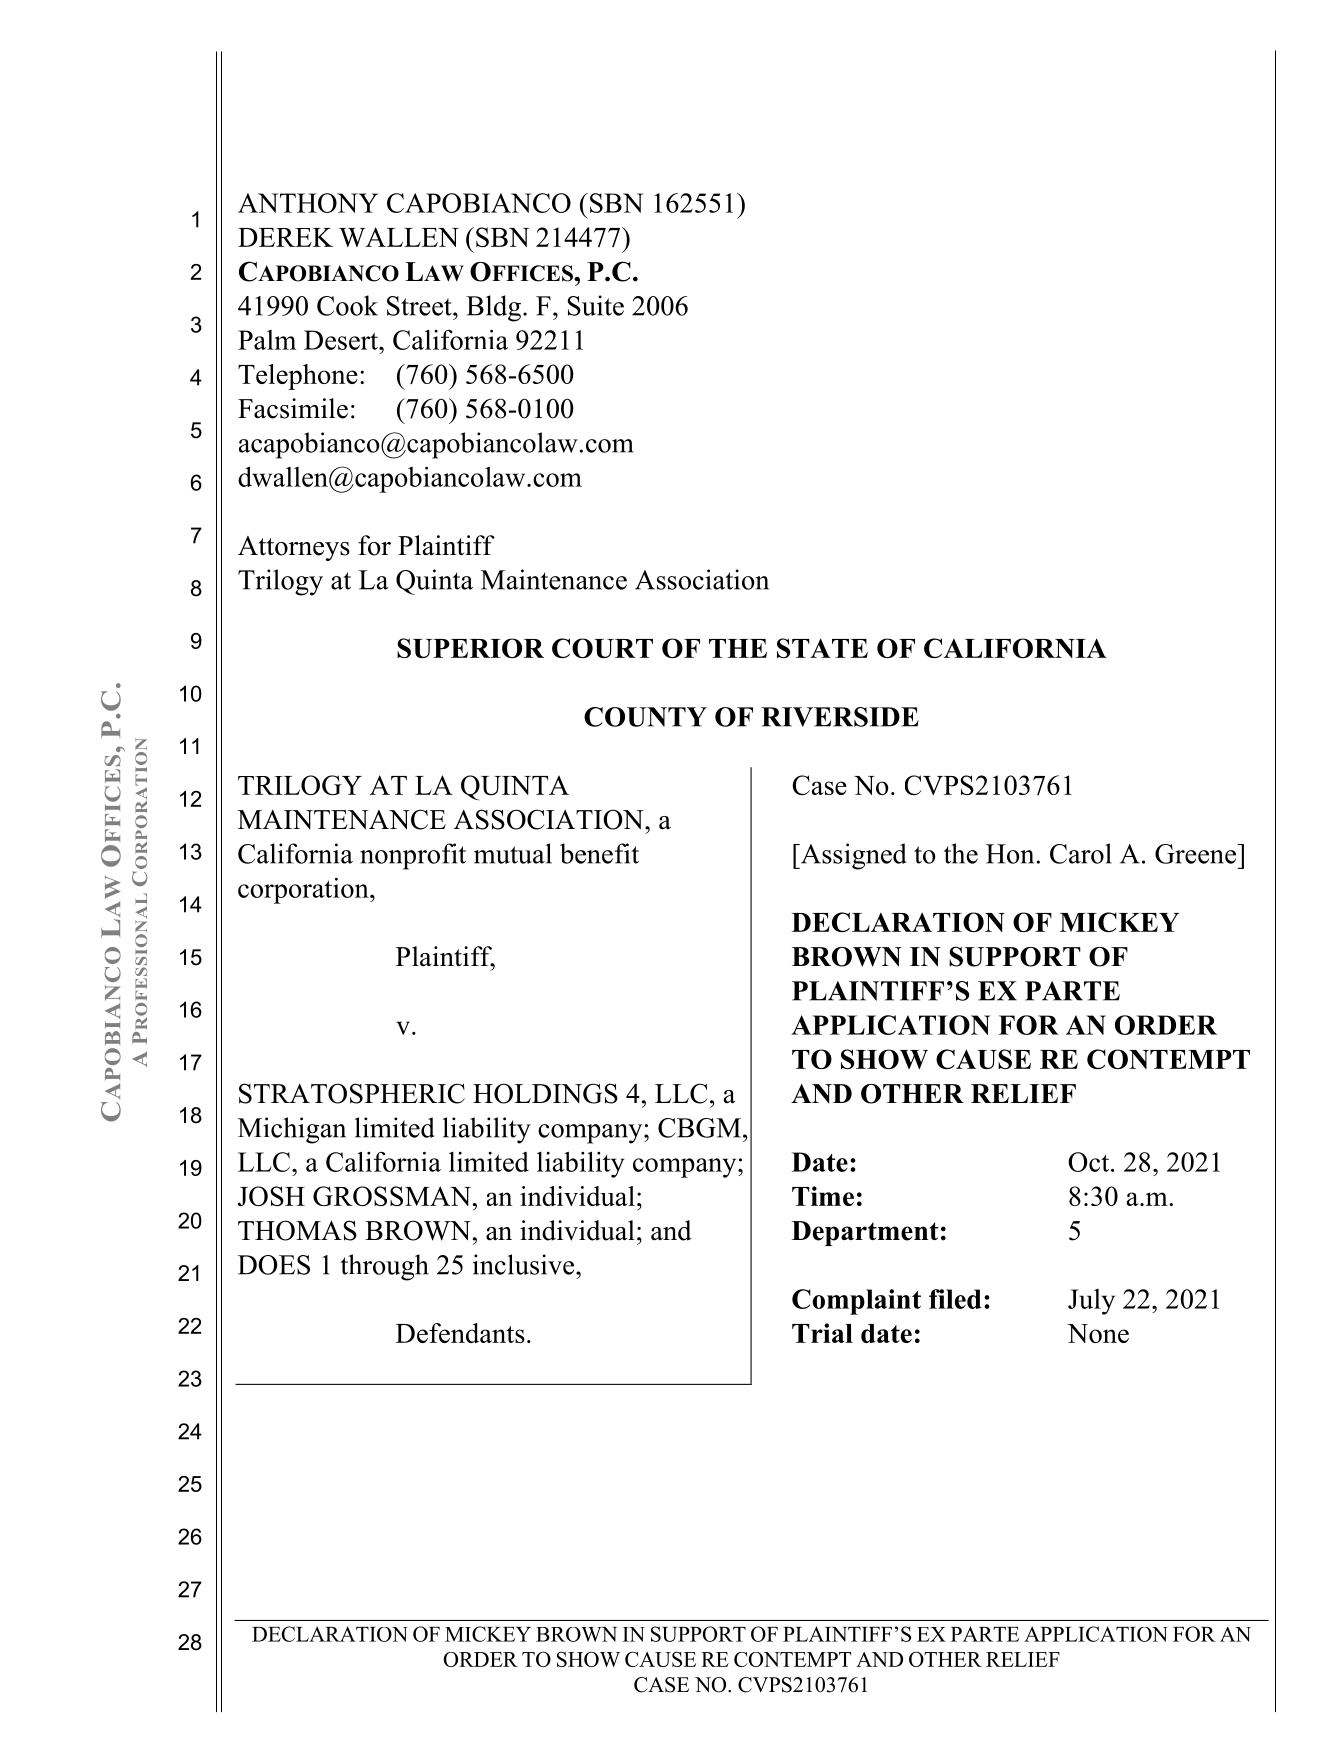 This image has height=1739, width=1344. What do you see at coordinates (596, 305) in the image?
I see `Suite` at bounding box center [596, 305].
